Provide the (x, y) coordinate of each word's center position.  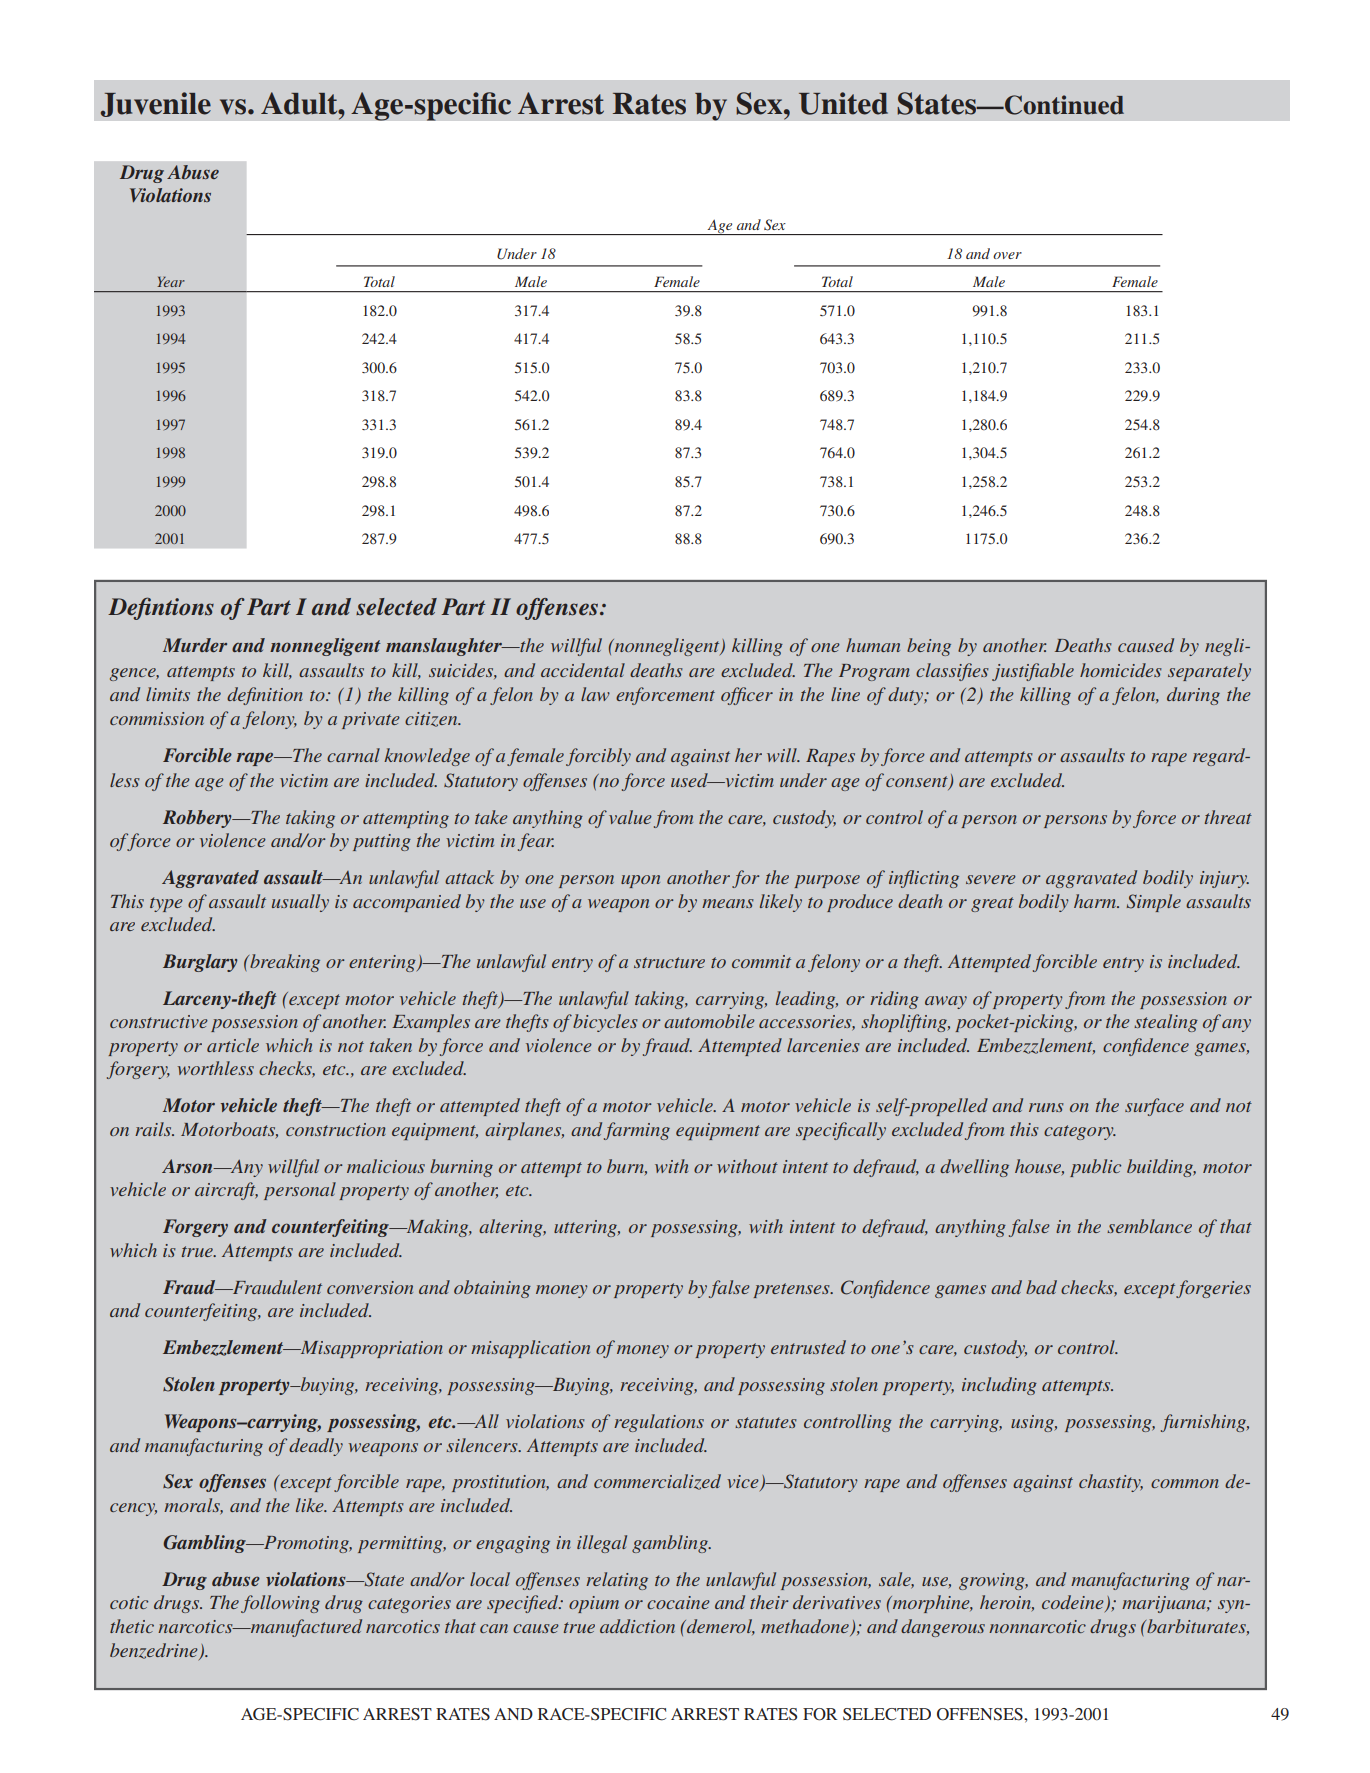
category (1080, 1132)
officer (747, 696)
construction (336, 1129)
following (280, 1604)
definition (265, 696)
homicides (1121, 670)
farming (637, 1131)
